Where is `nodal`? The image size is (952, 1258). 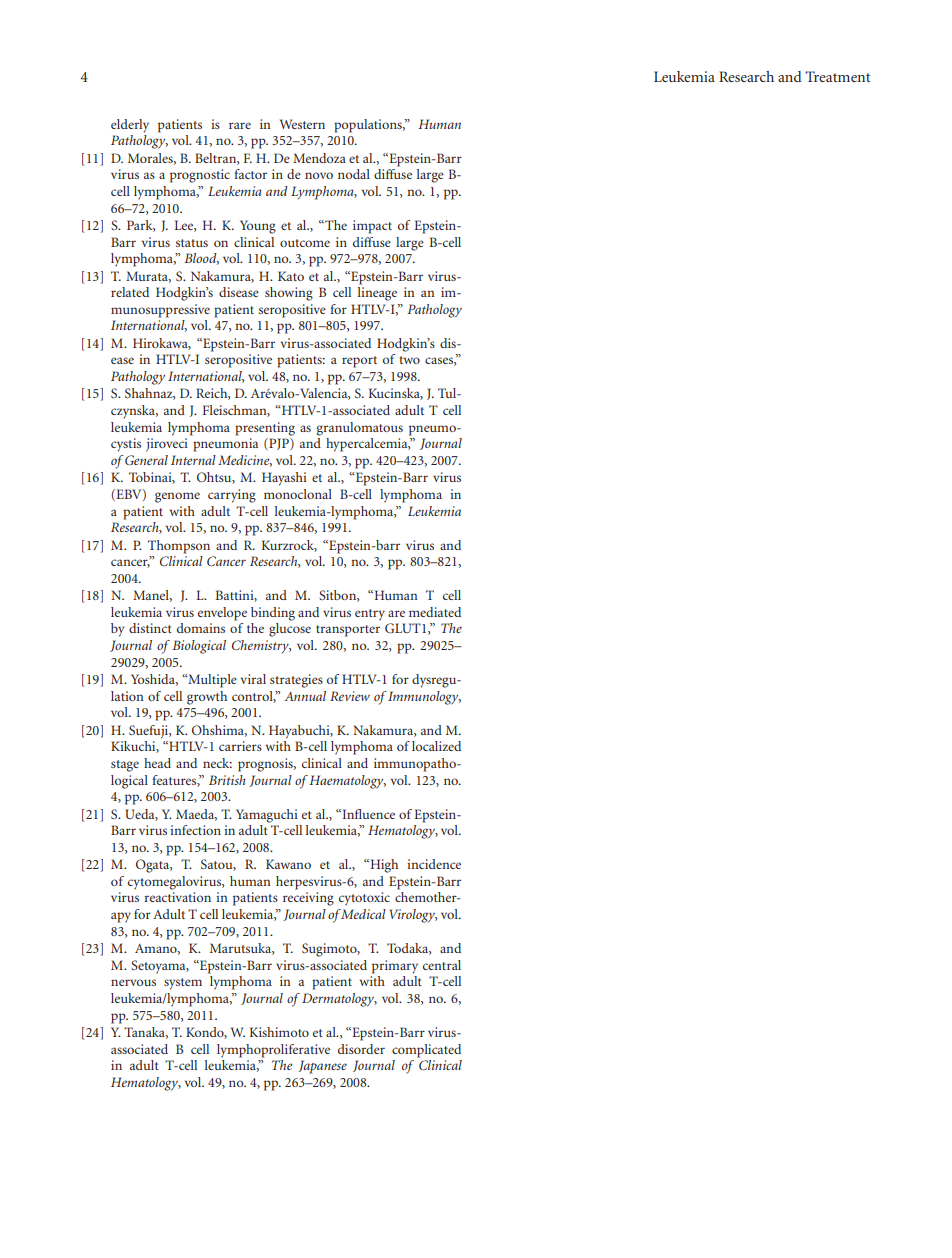 nodal is located at coordinates (354, 174).
